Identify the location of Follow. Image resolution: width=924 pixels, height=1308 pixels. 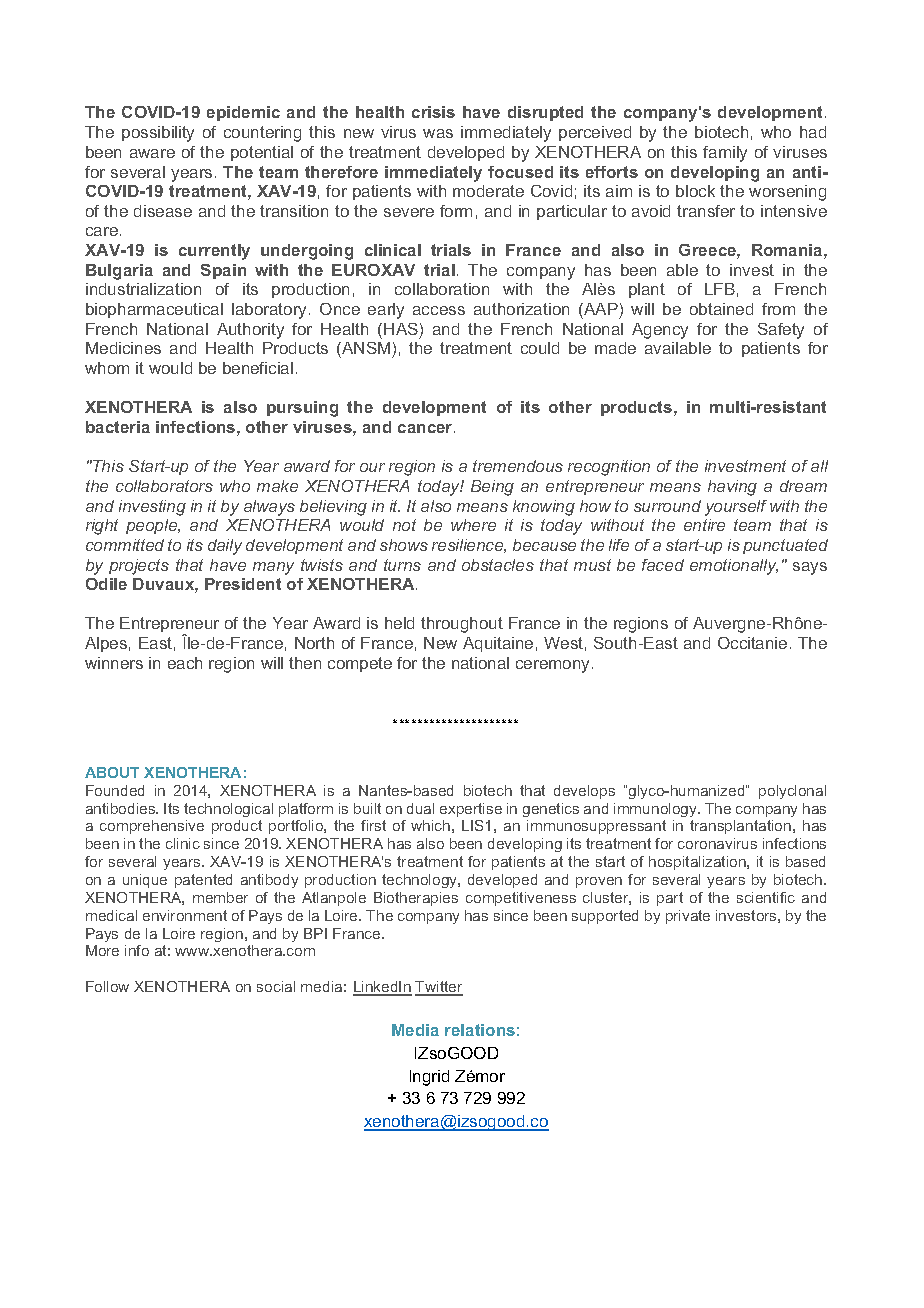
(107, 986).
